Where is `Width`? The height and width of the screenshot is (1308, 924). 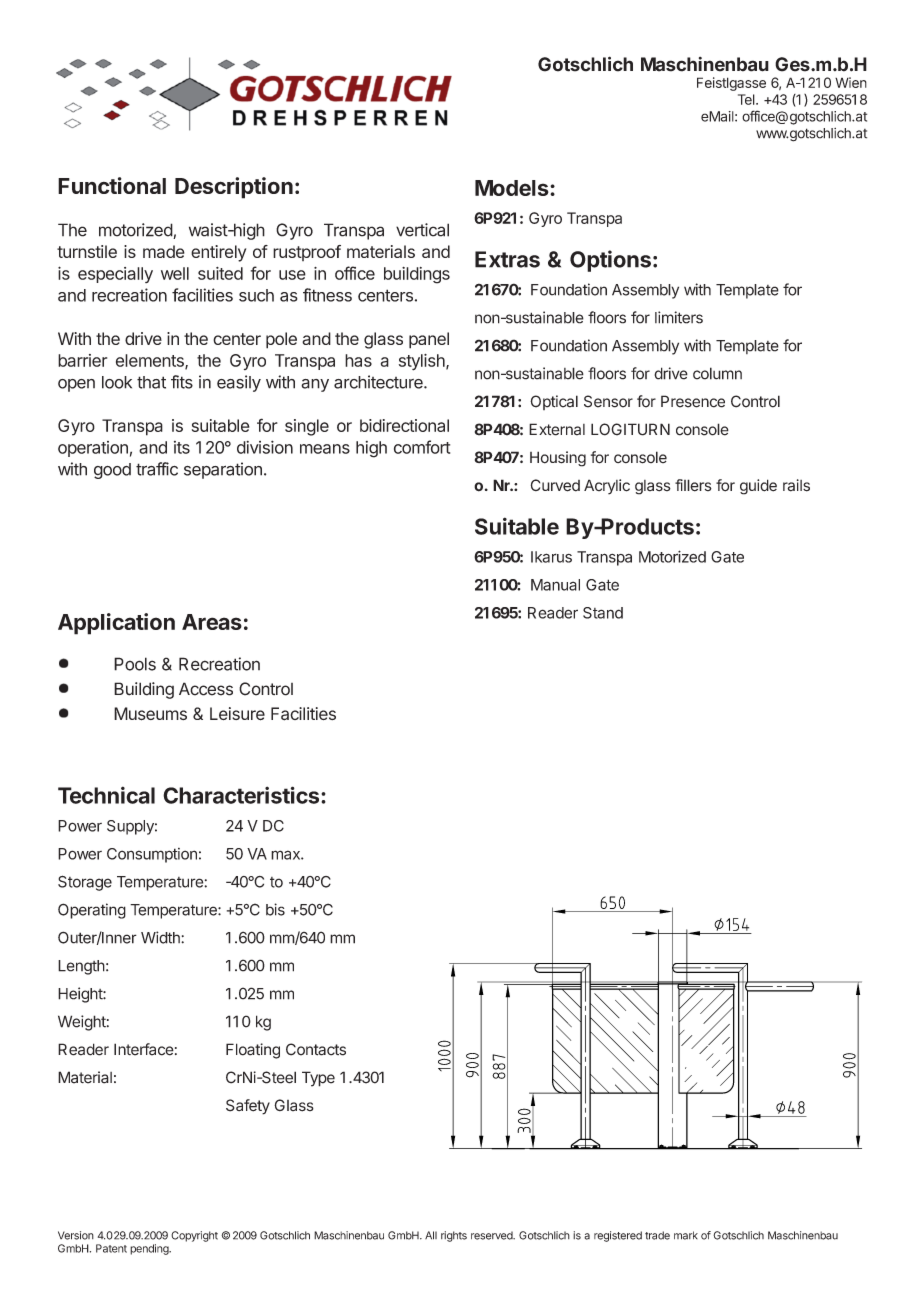
Width is located at coordinates (161, 937).
